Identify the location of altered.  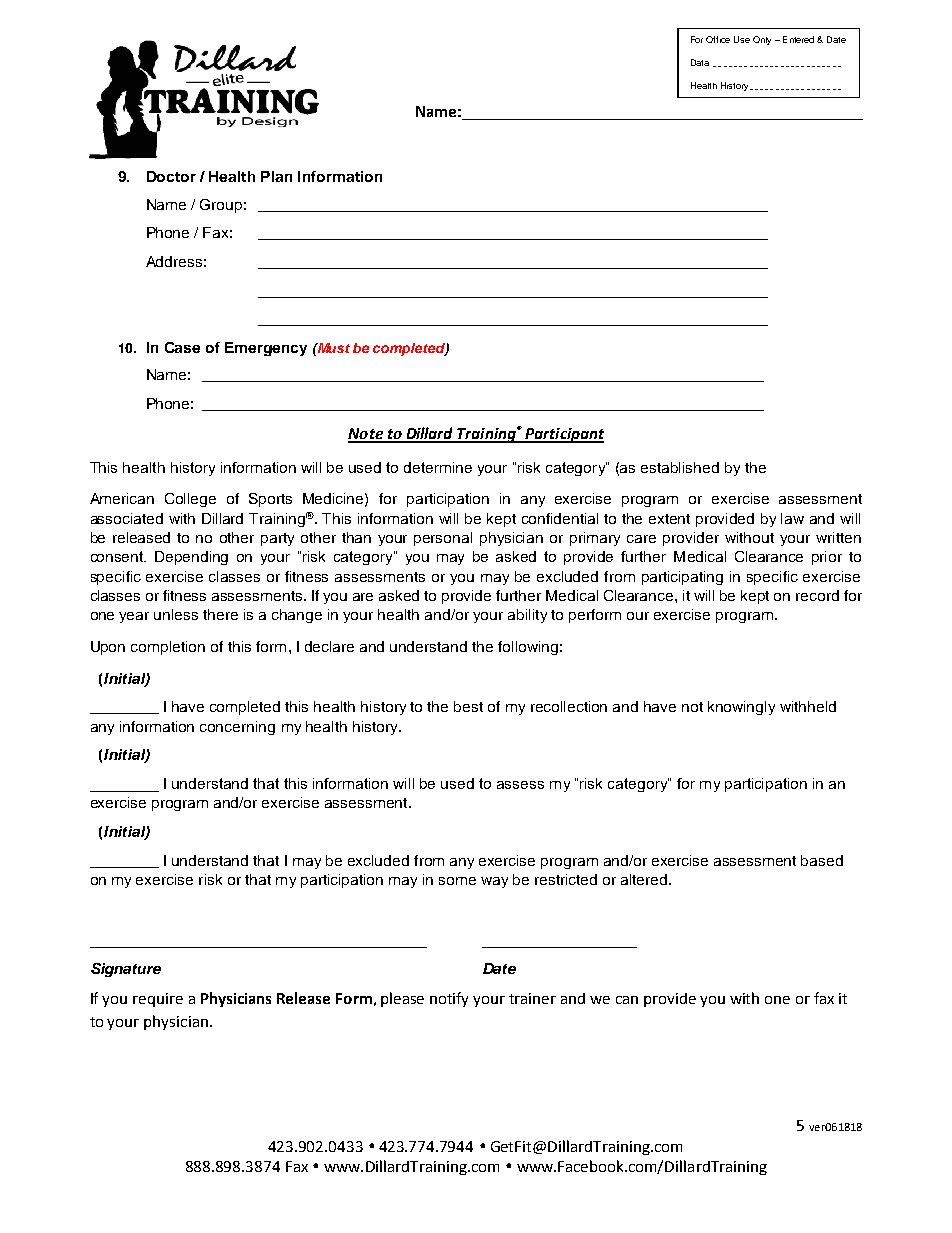
(645, 879).
